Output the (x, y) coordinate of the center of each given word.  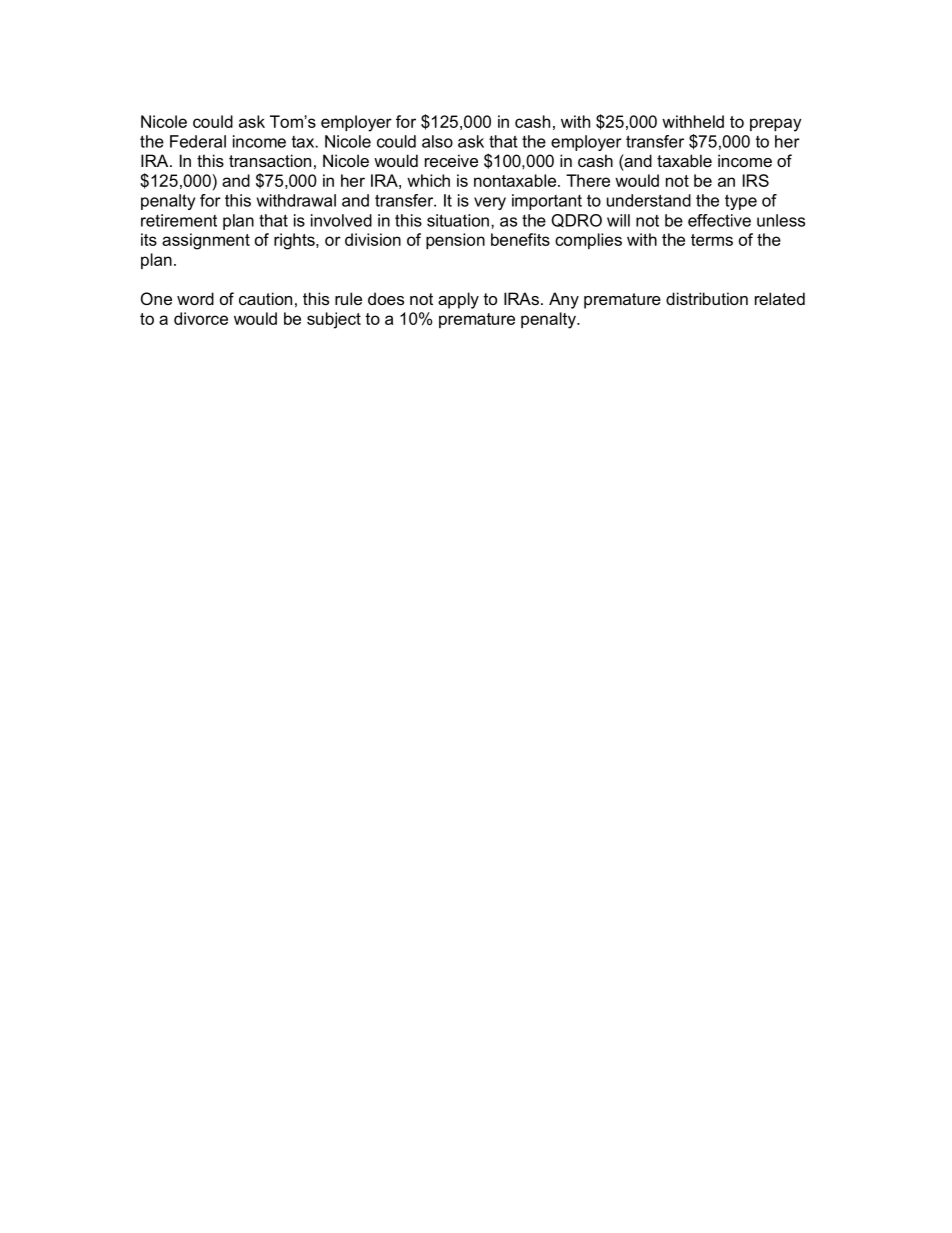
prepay (776, 125)
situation (458, 220)
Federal (198, 141)
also (437, 141)
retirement (179, 220)
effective (719, 220)
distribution (707, 298)
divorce (201, 318)
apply (458, 300)
